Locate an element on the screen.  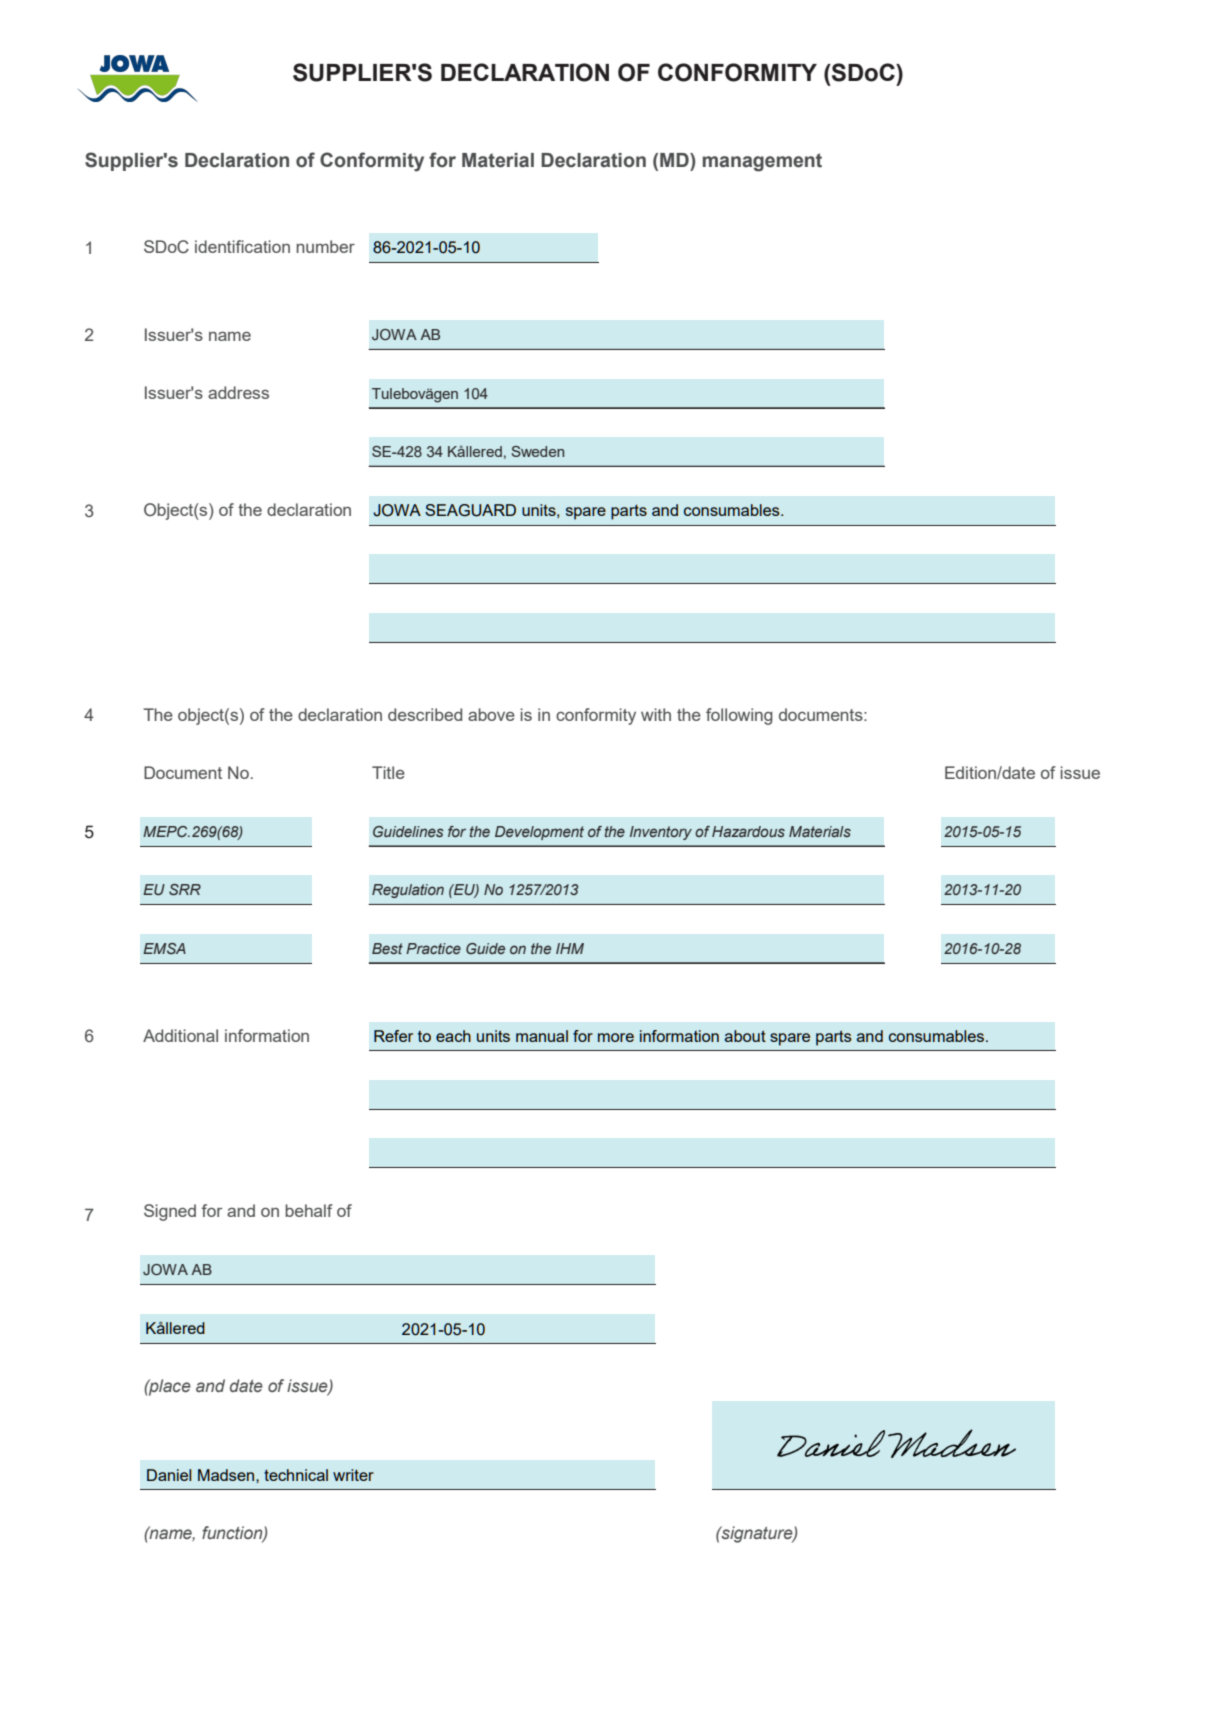
number is located at coordinates (326, 246).
